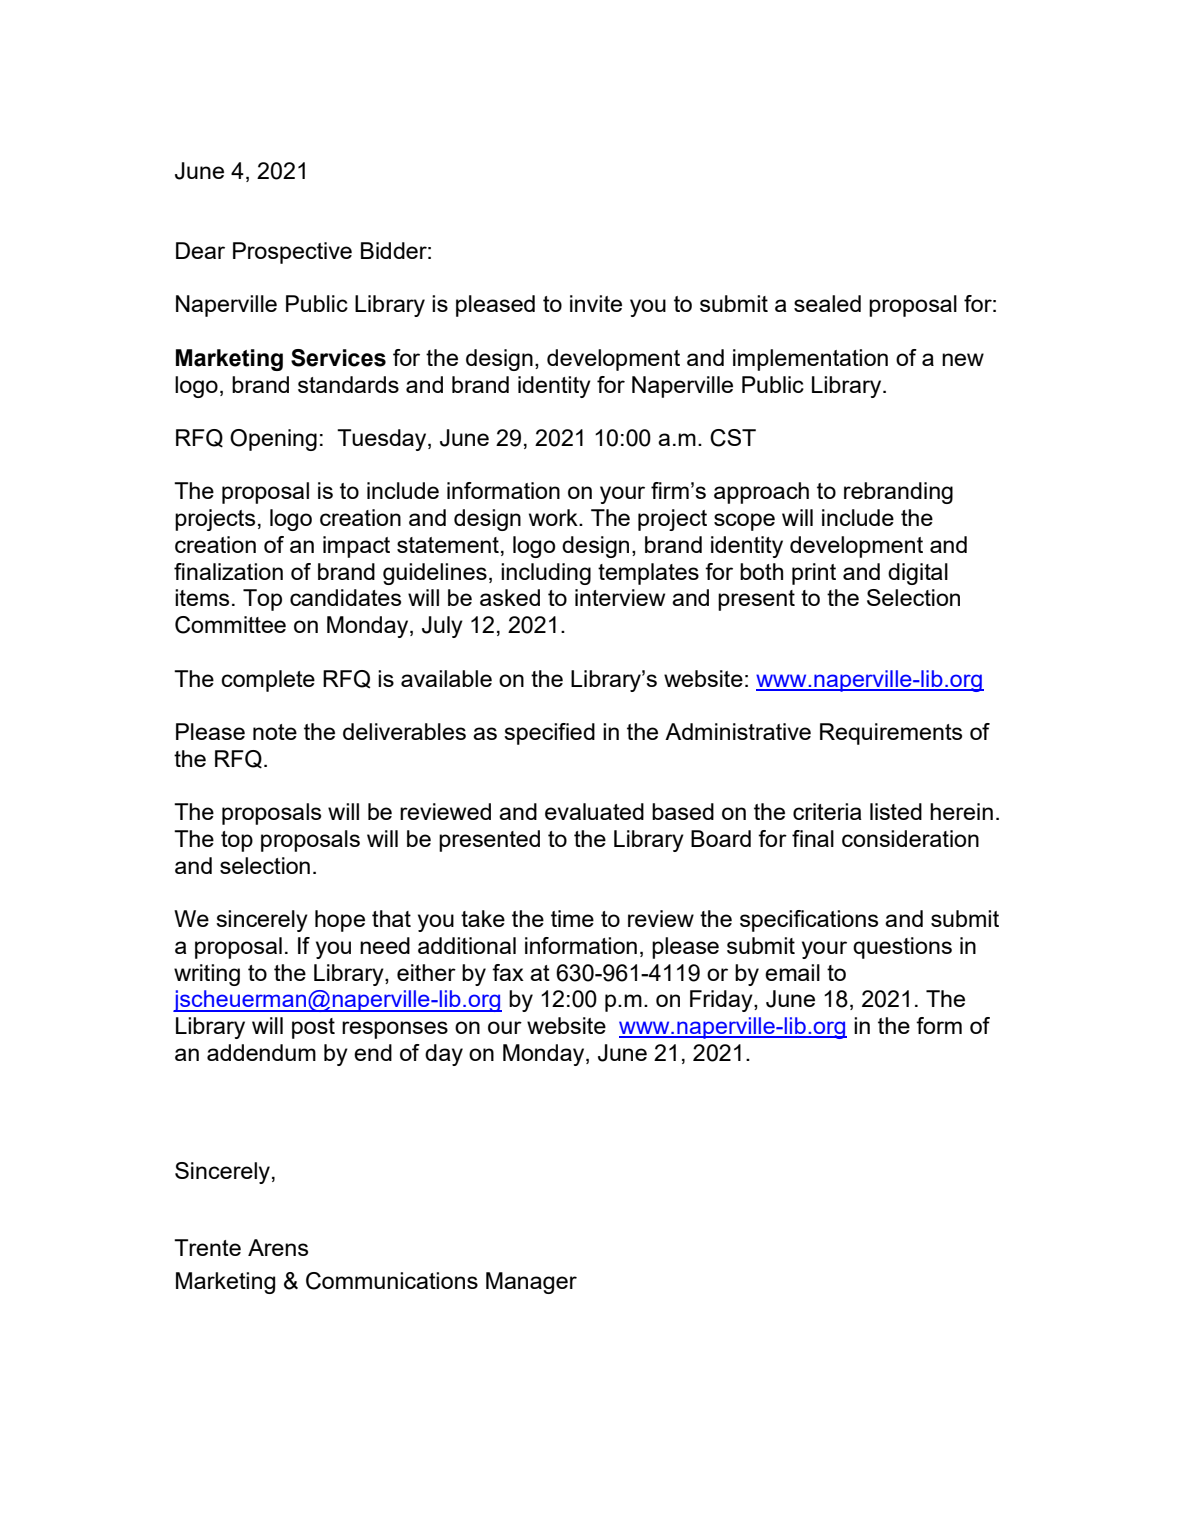 The image size is (1186, 1534). I want to click on Prospective, so click(292, 253).
